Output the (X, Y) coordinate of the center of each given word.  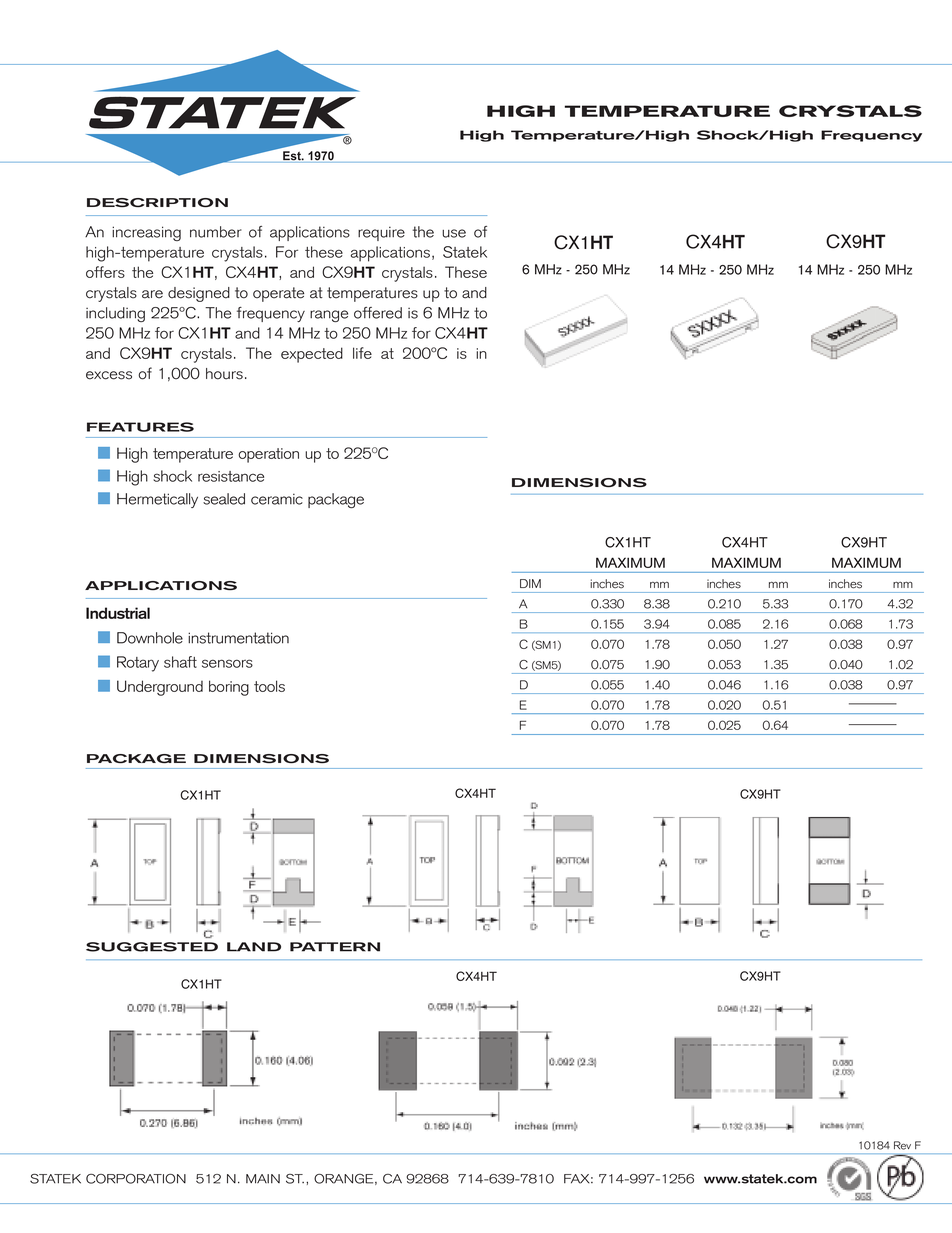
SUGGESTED (152, 947)
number (216, 232)
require (381, 233)
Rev (902, 1145)
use (454, 233)
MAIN (263, 1179)
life (362, 353)
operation (269, 455)
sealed (224, 499)
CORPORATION (136, 1179)
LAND (254, 947)
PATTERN (335, 947)
